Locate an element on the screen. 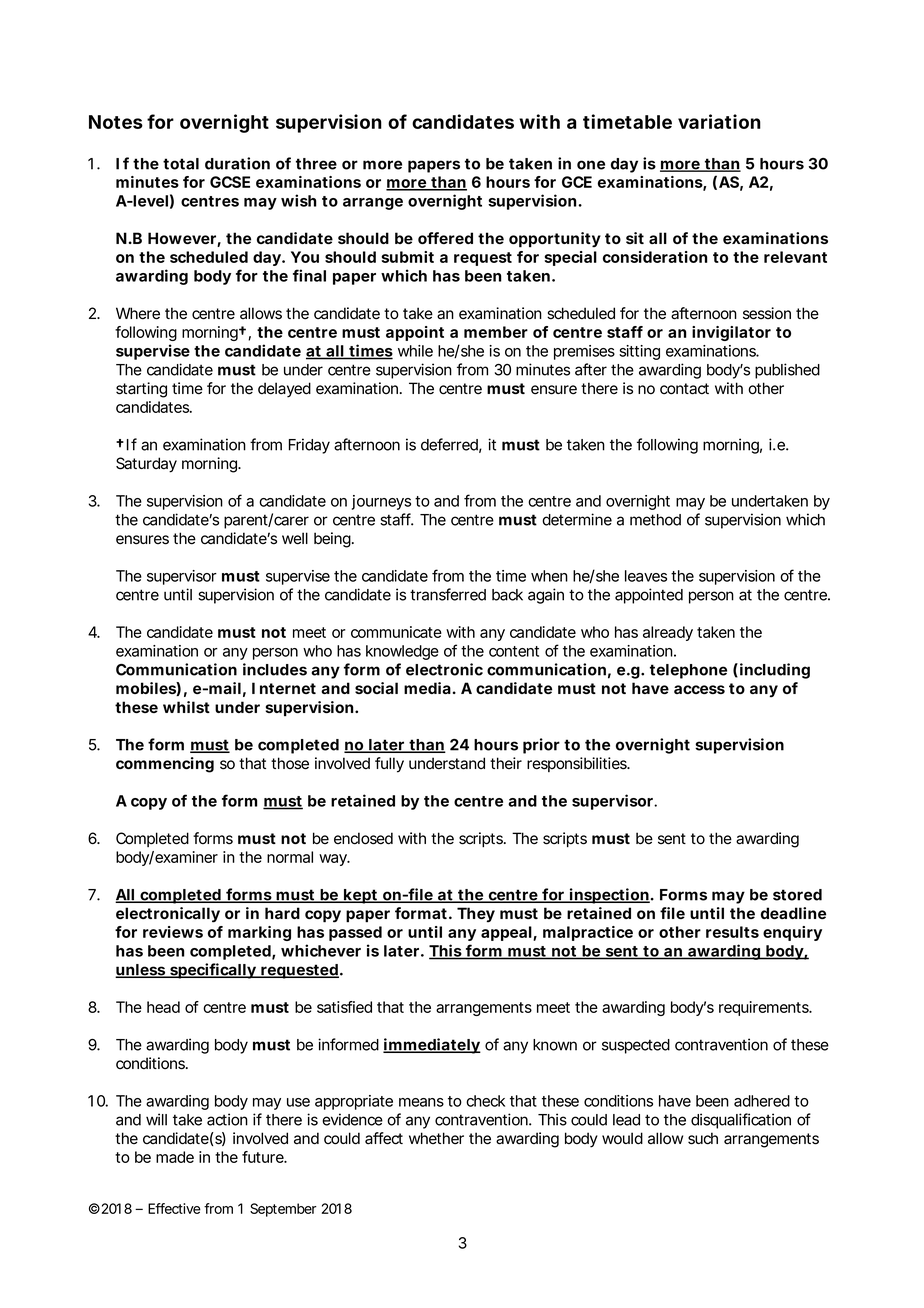 The image size is (924, 1308). such is located at coordinates (703, 1138).
